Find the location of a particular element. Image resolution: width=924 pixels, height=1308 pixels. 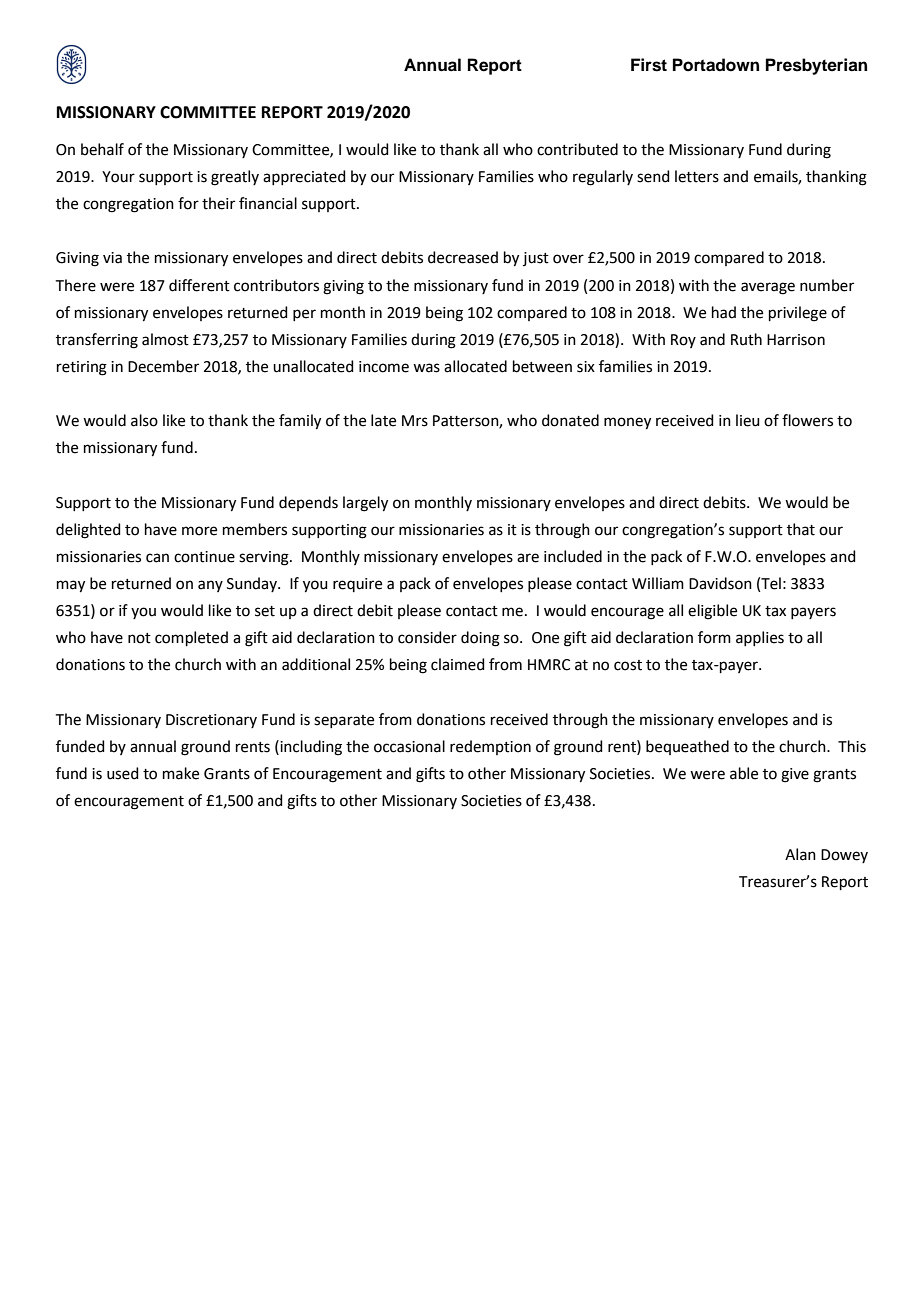

behalf is located at coordinates (102, 149).
